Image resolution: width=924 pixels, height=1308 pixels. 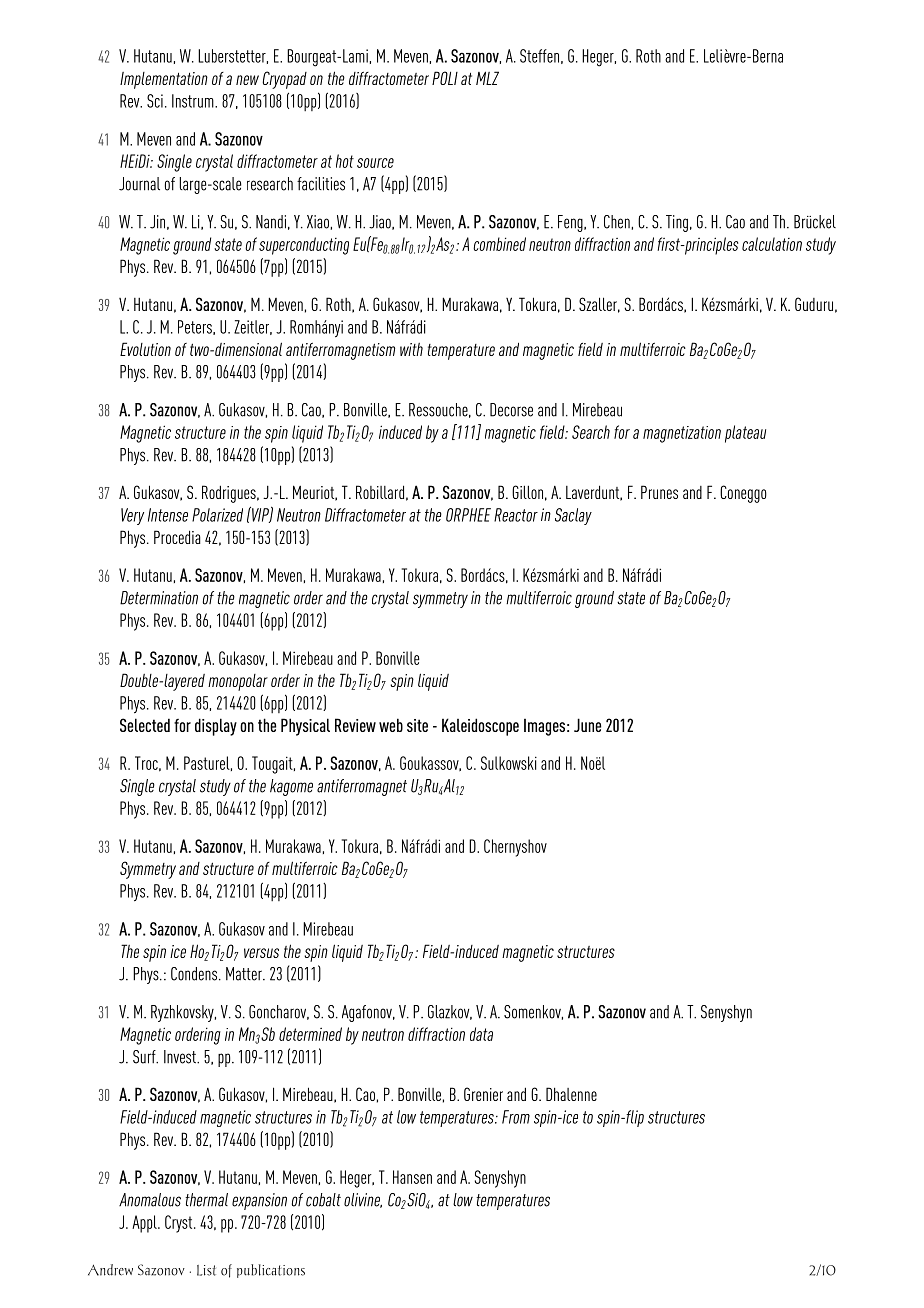 I want to click on Evolution, so click(x=145, y=349).
